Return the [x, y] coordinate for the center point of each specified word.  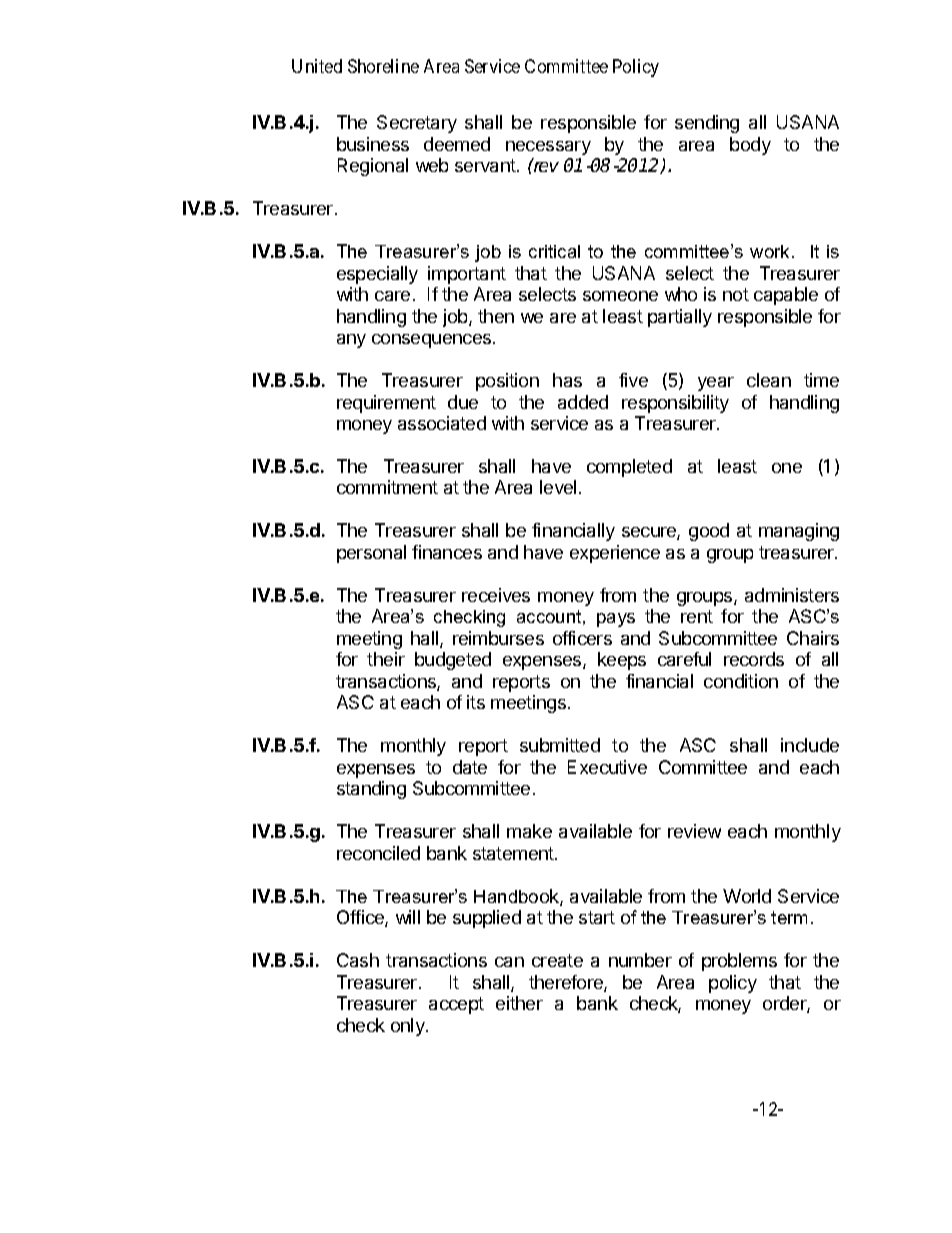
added [583, 402]
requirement [386, 404]
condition [741, 681]
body [750, 146]
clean [769, 380]
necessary [548, 148]
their [386, 659]
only [409, 1027]
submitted [560, 745]
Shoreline [383, 66]
